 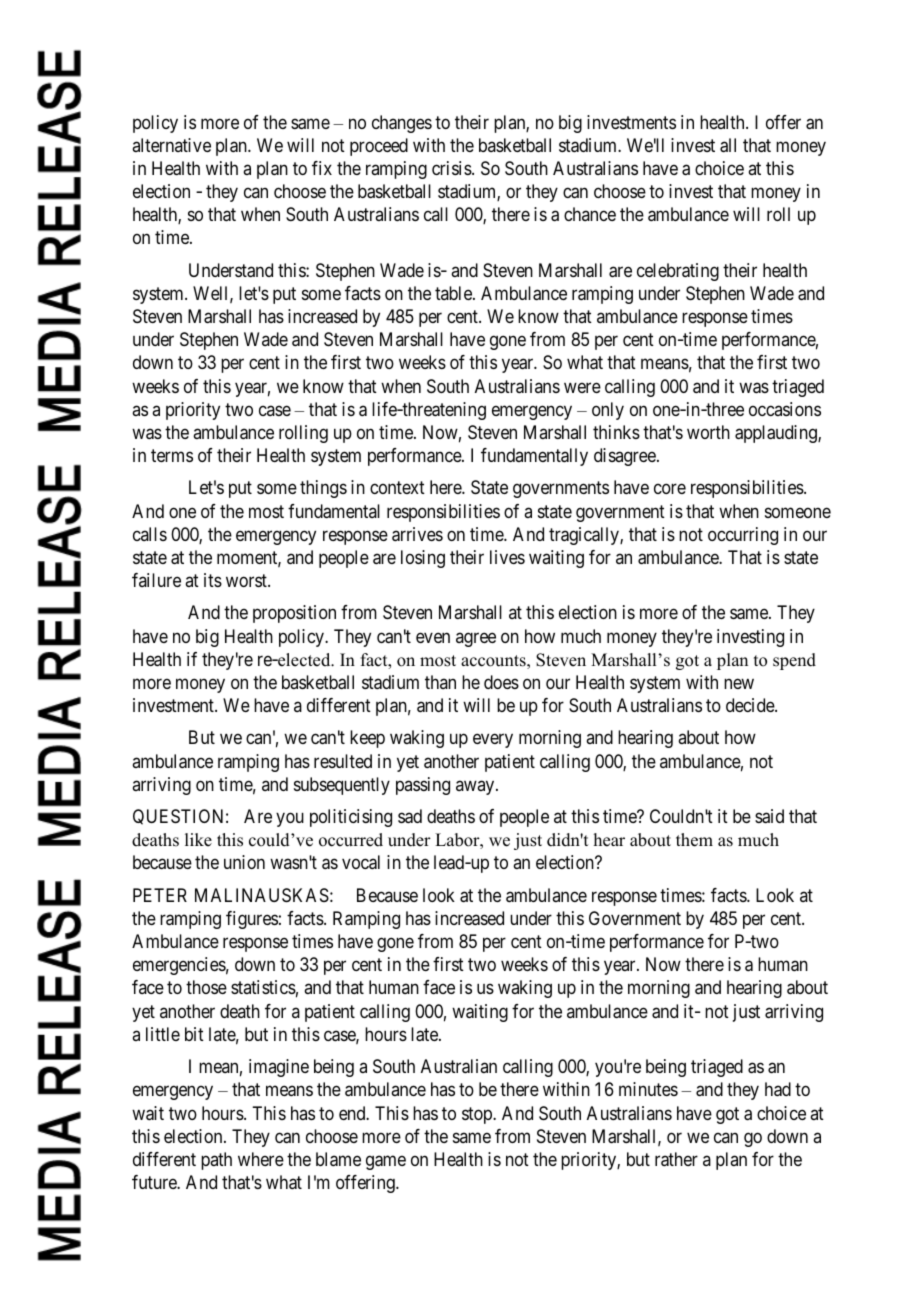 What do you see at coordinates (171, 145) in the document?
I see `alternative` at bounding box center [171, 145].
